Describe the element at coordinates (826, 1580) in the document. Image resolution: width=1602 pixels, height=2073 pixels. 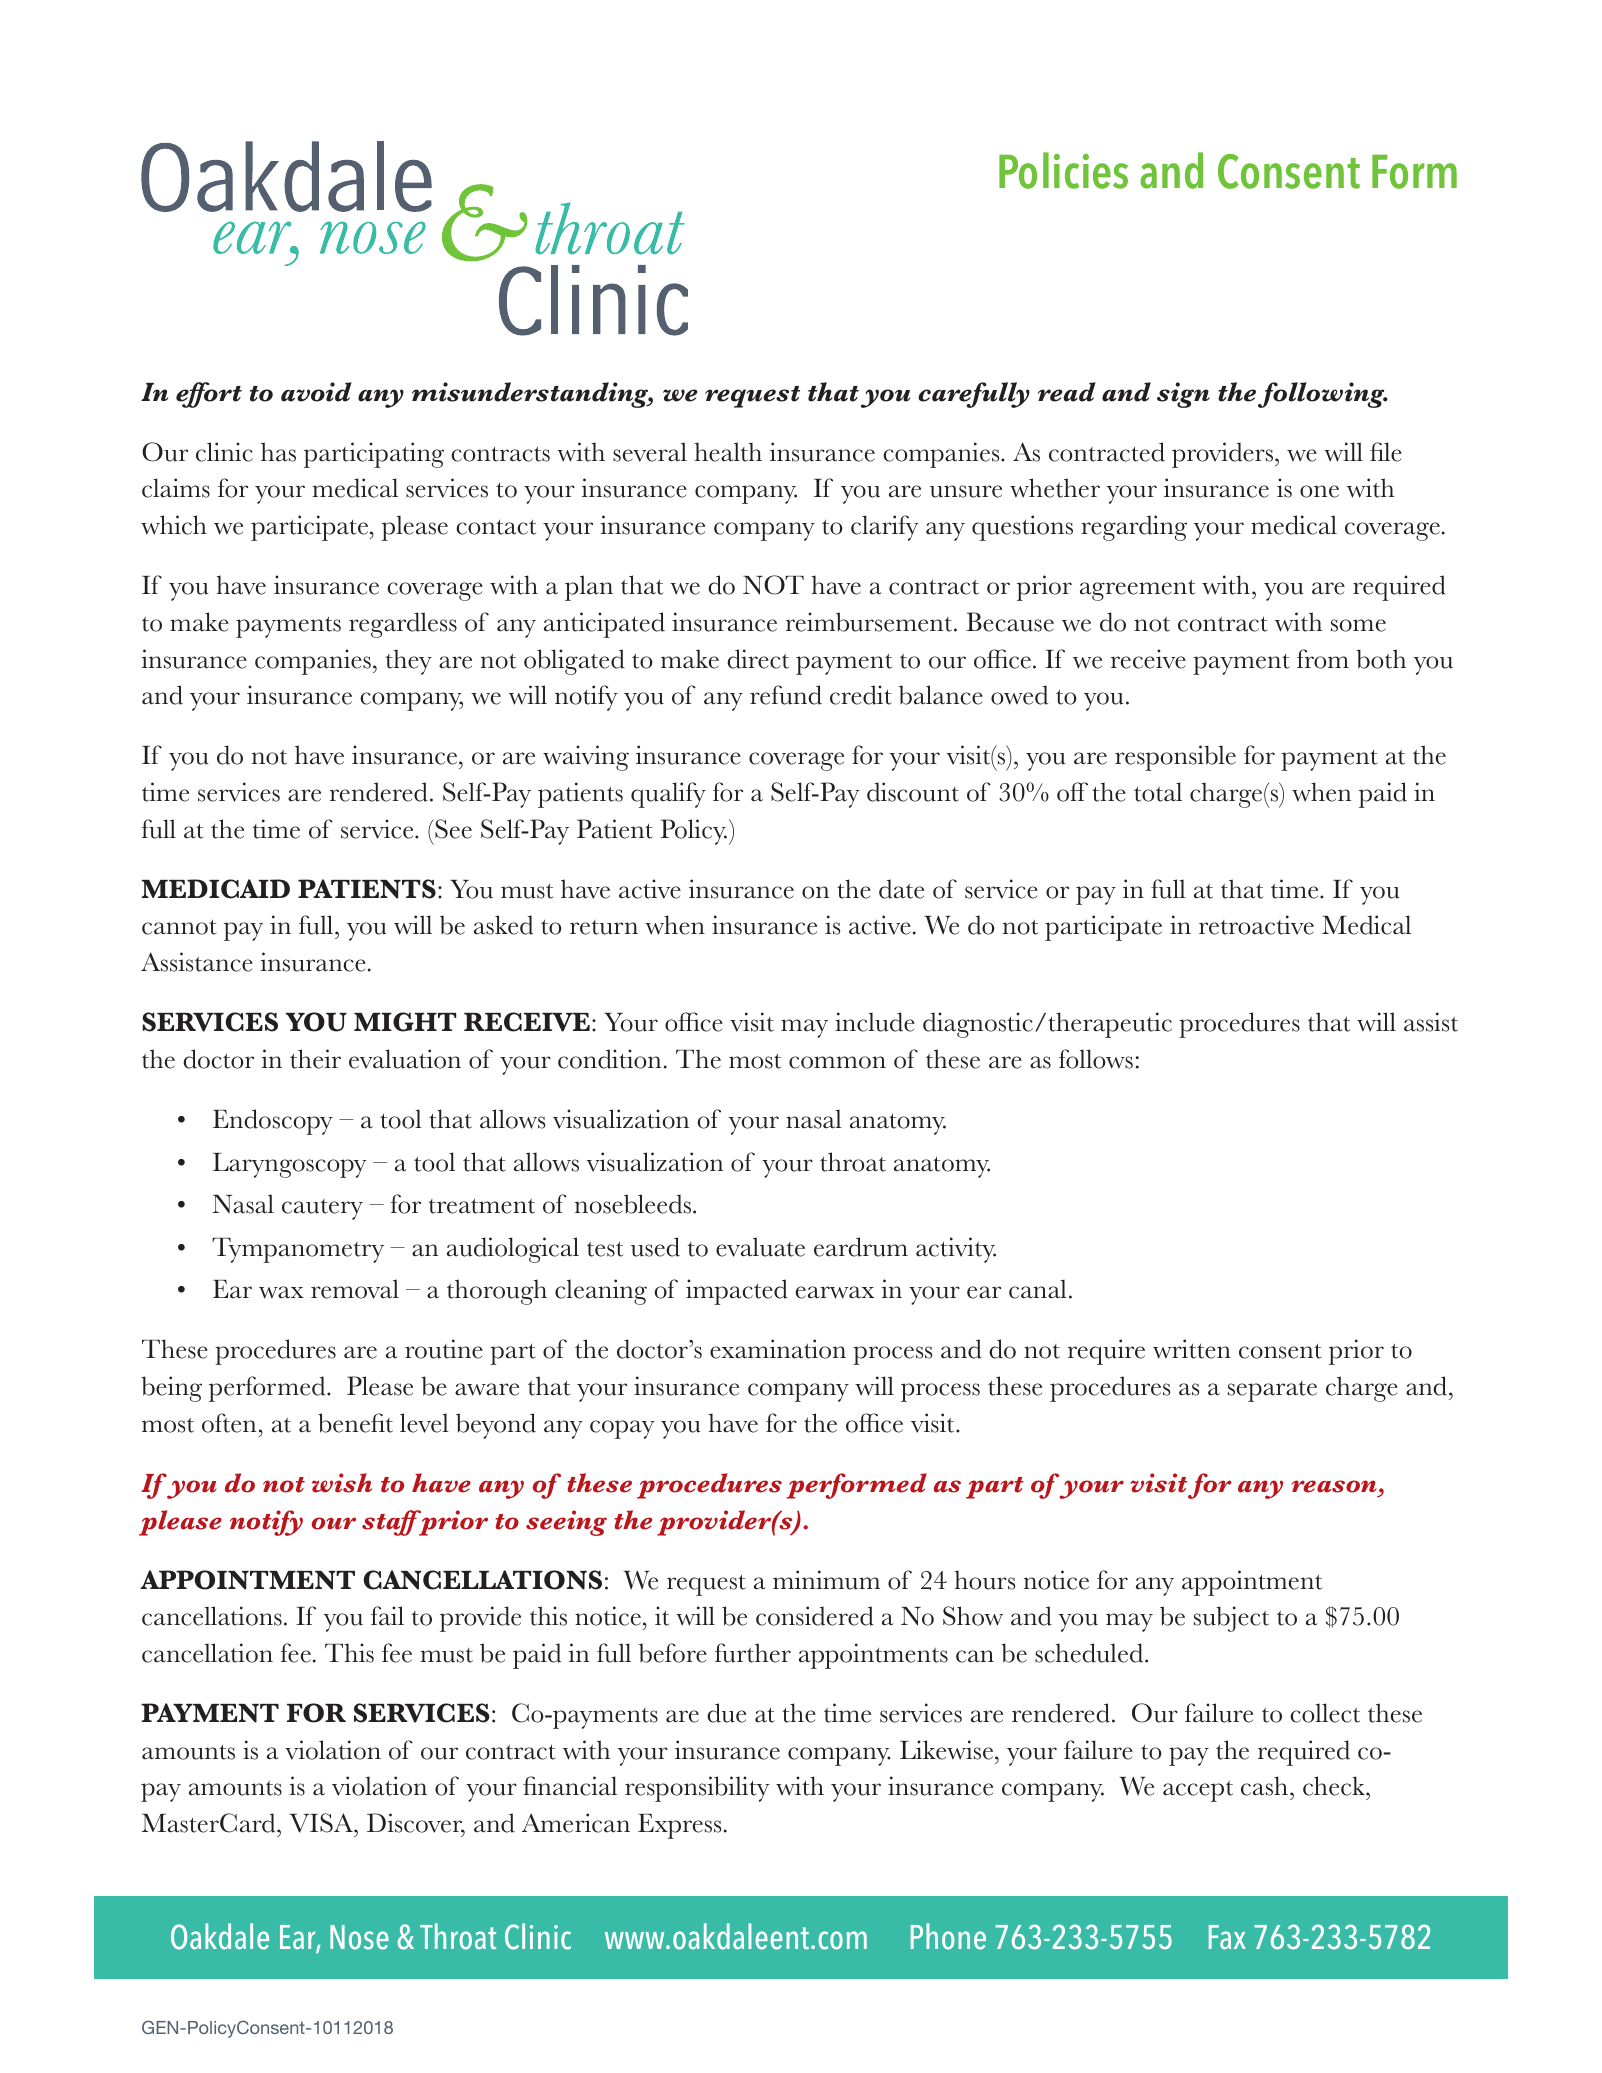
I see `minimum` at that location.
